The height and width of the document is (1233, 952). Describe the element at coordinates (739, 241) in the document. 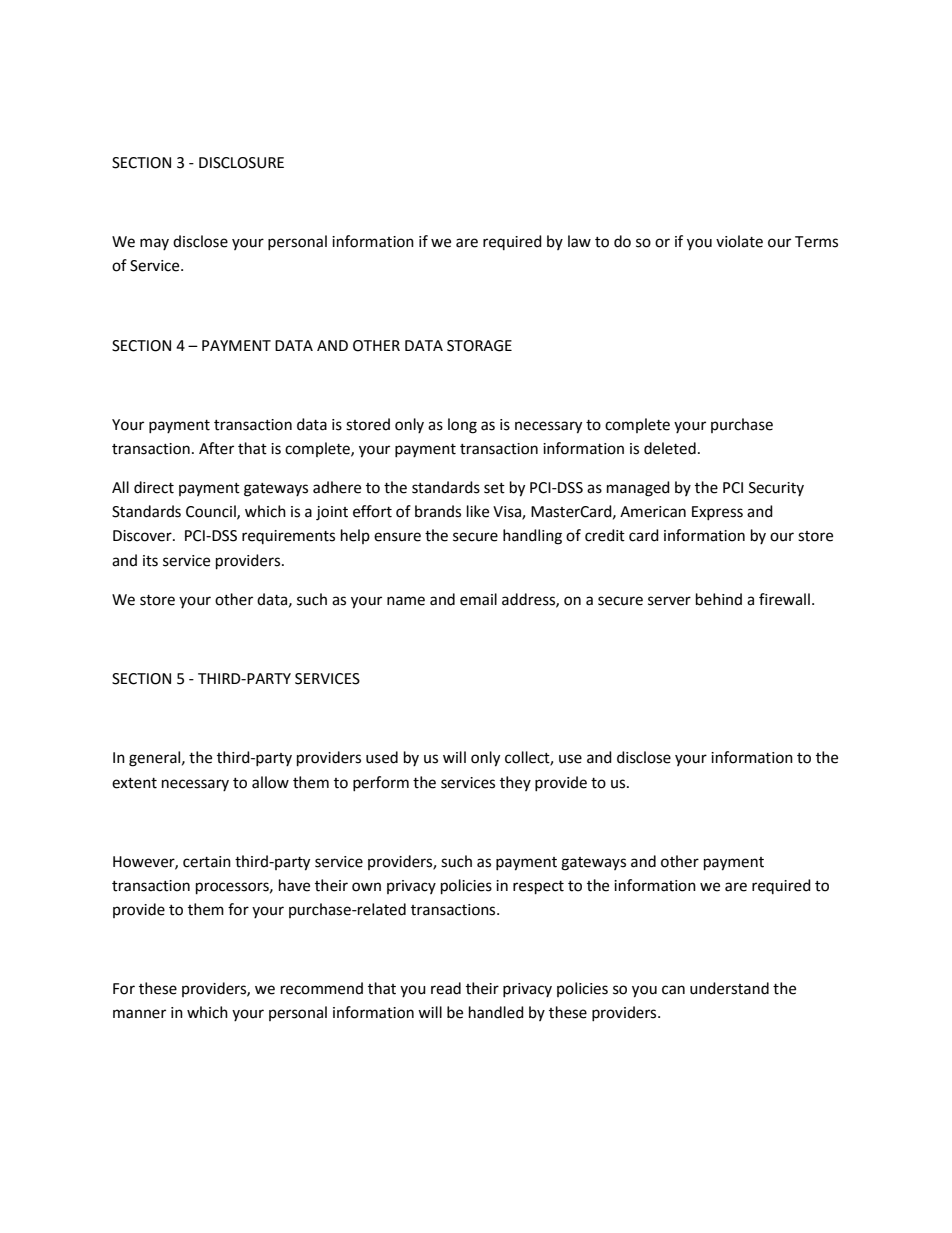

I see `violate` at that location.
